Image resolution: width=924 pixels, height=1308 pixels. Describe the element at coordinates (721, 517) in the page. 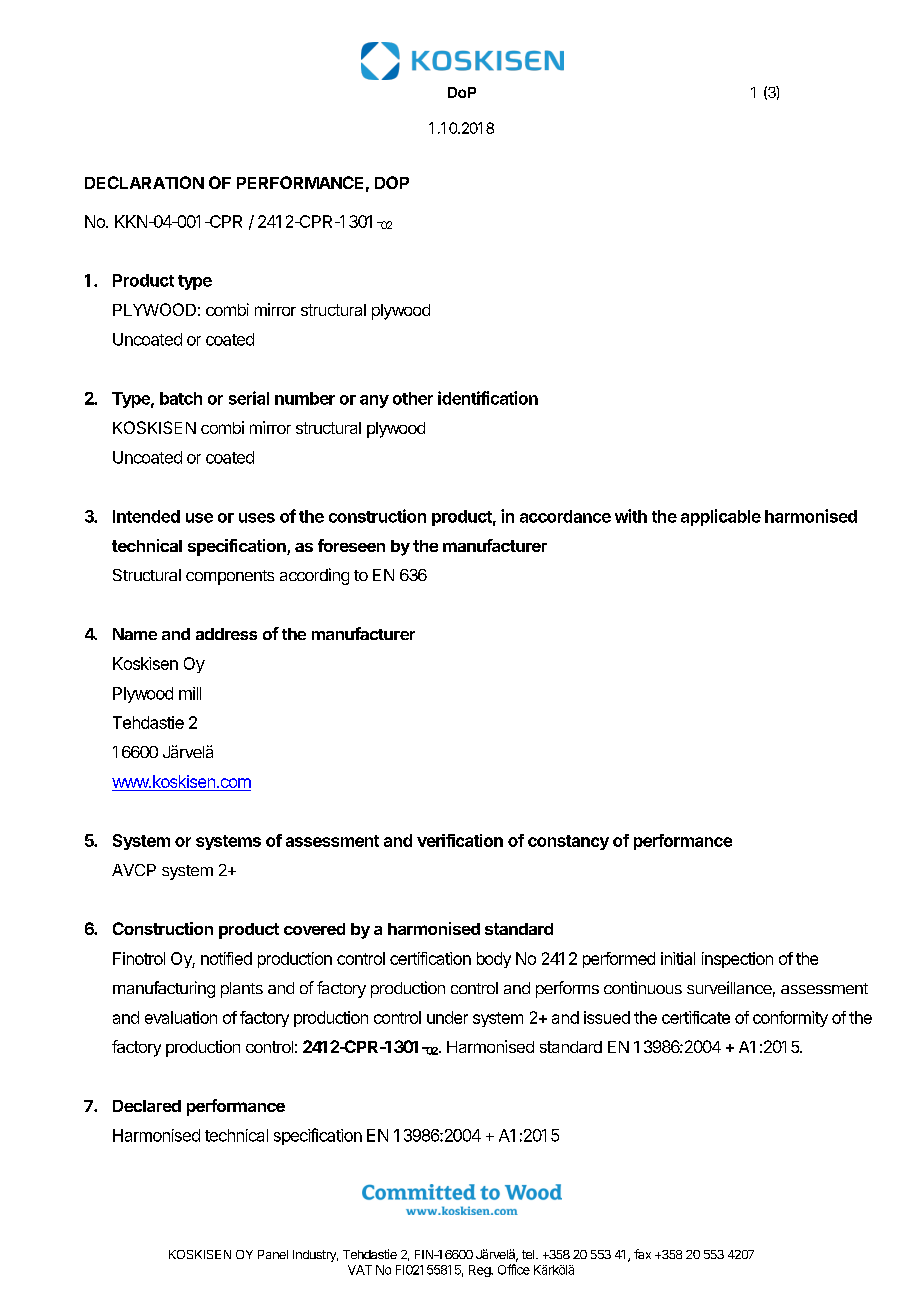

I see `applicable` at that location.
